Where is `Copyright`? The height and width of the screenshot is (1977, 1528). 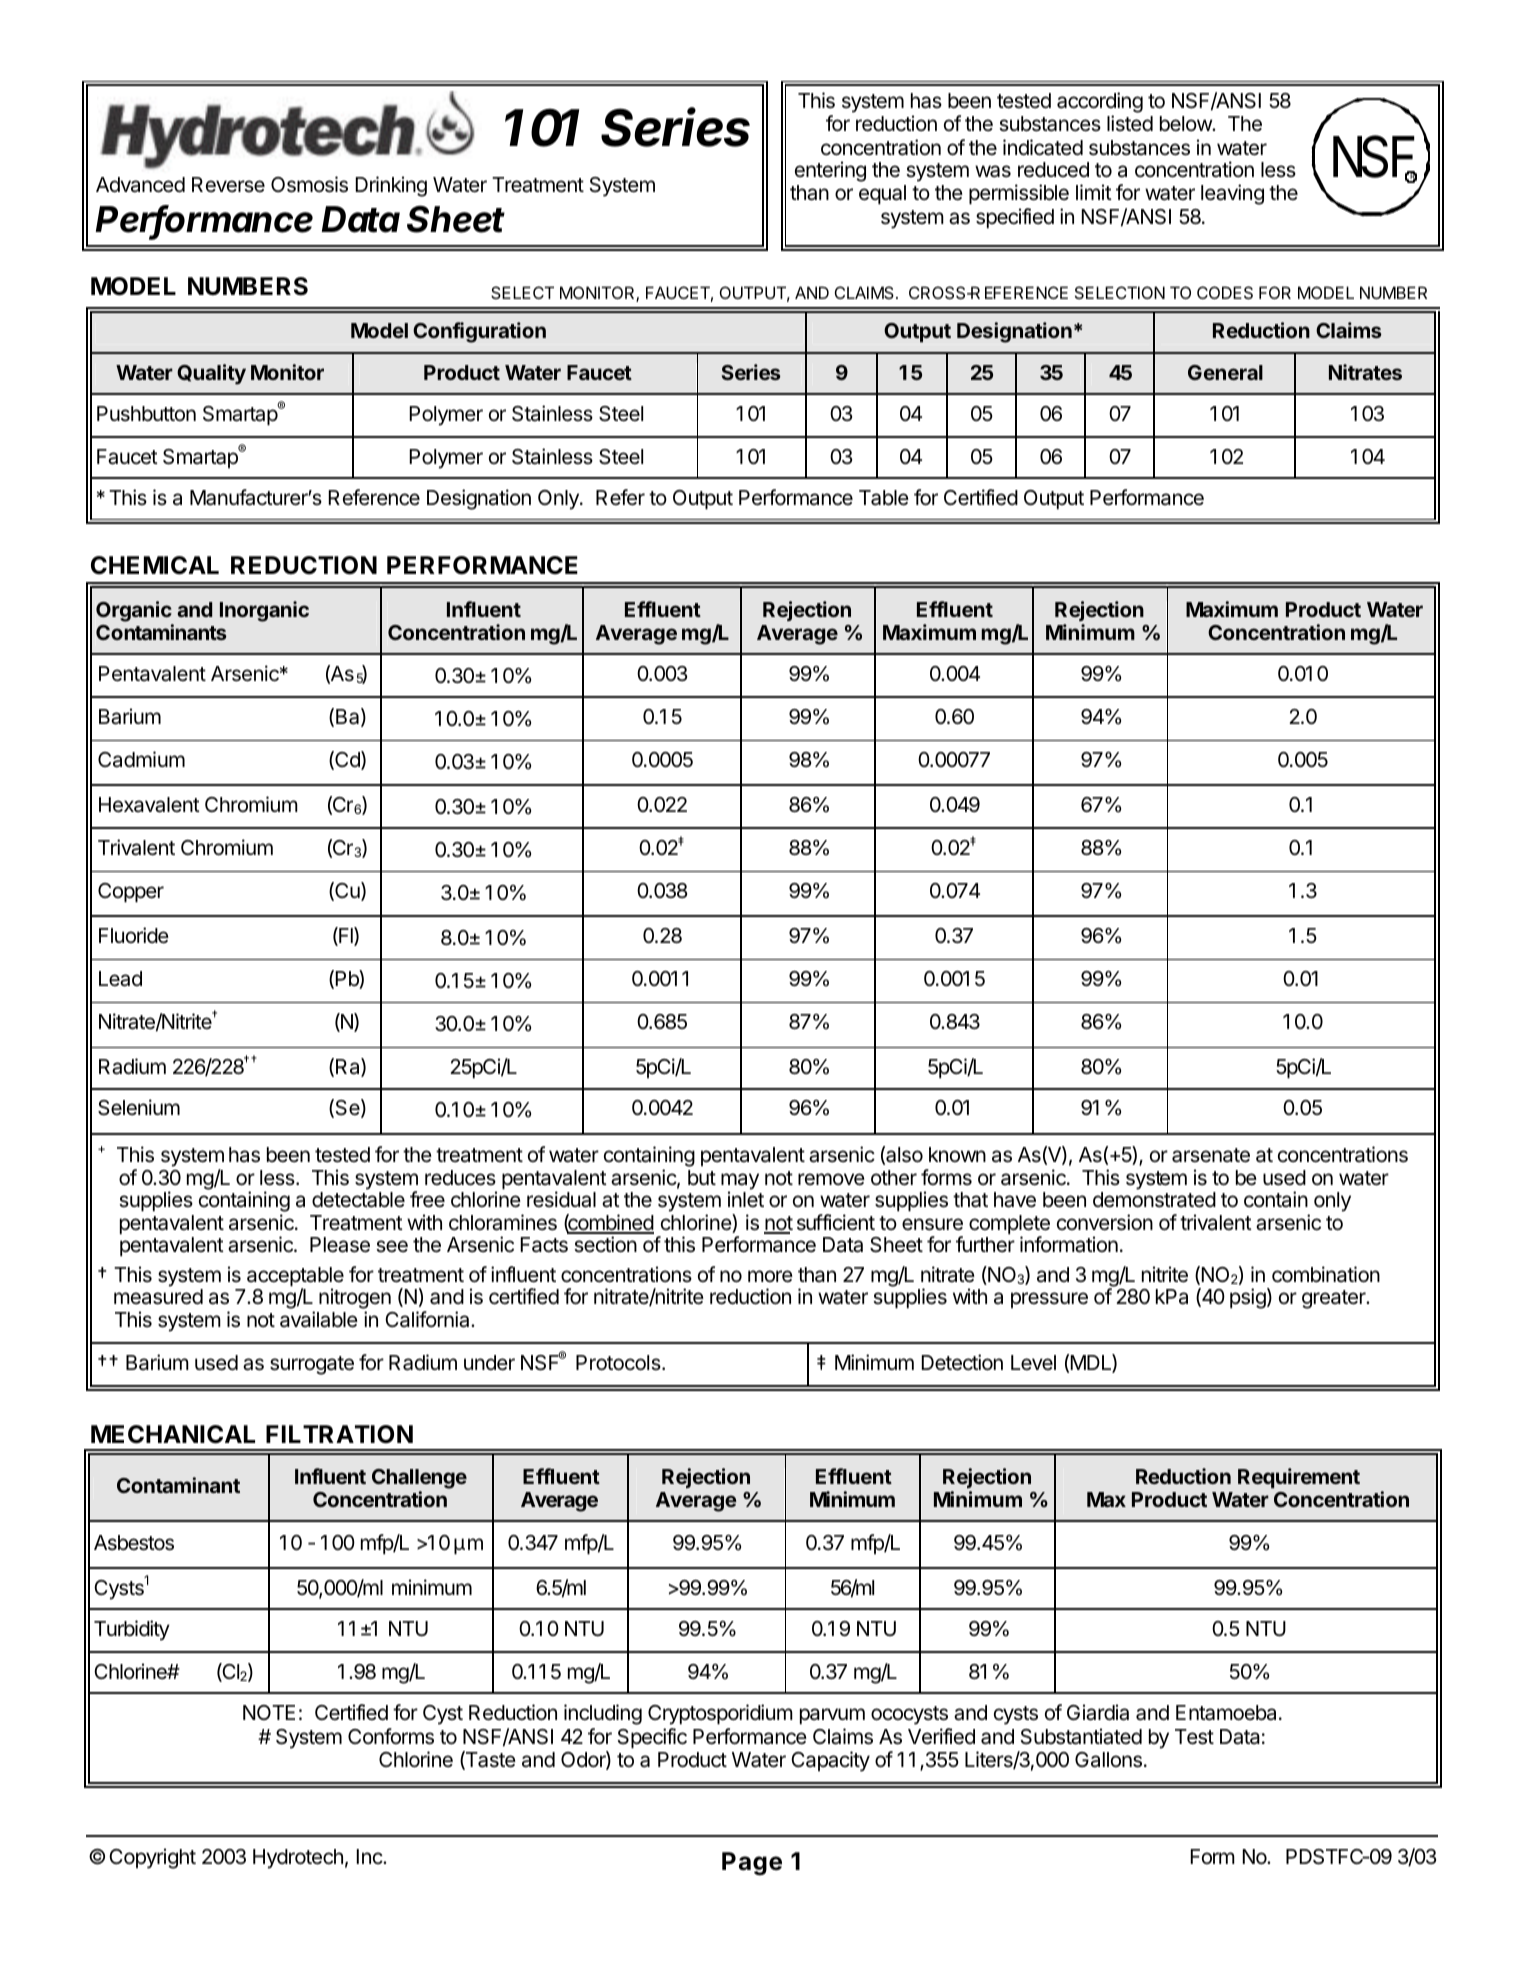
Copyright is located at coordinates (152, 1858).
